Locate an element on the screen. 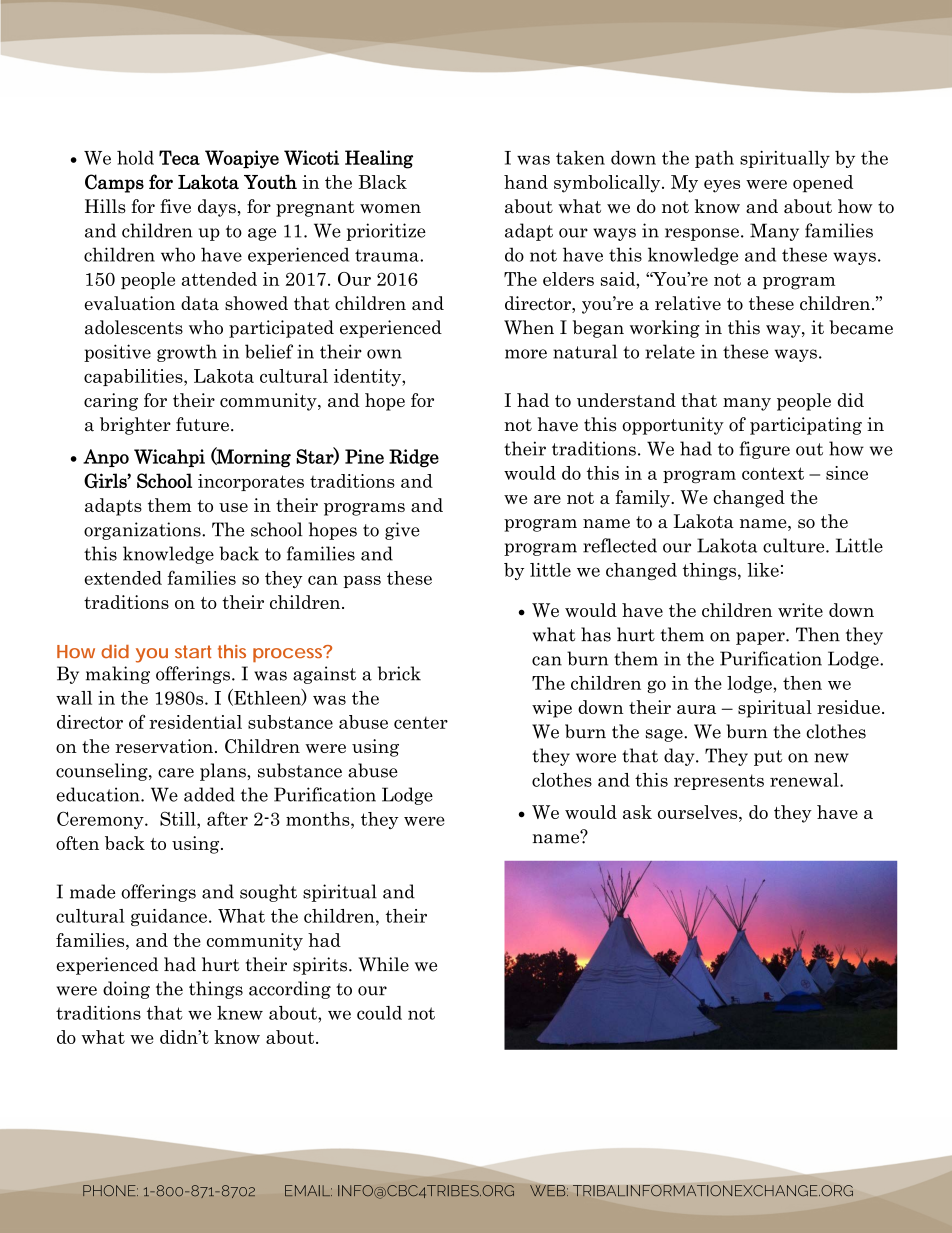 Image resolution: width=952 pixels, height=1233 pixels. hand is located at coordinates (526, 182).
